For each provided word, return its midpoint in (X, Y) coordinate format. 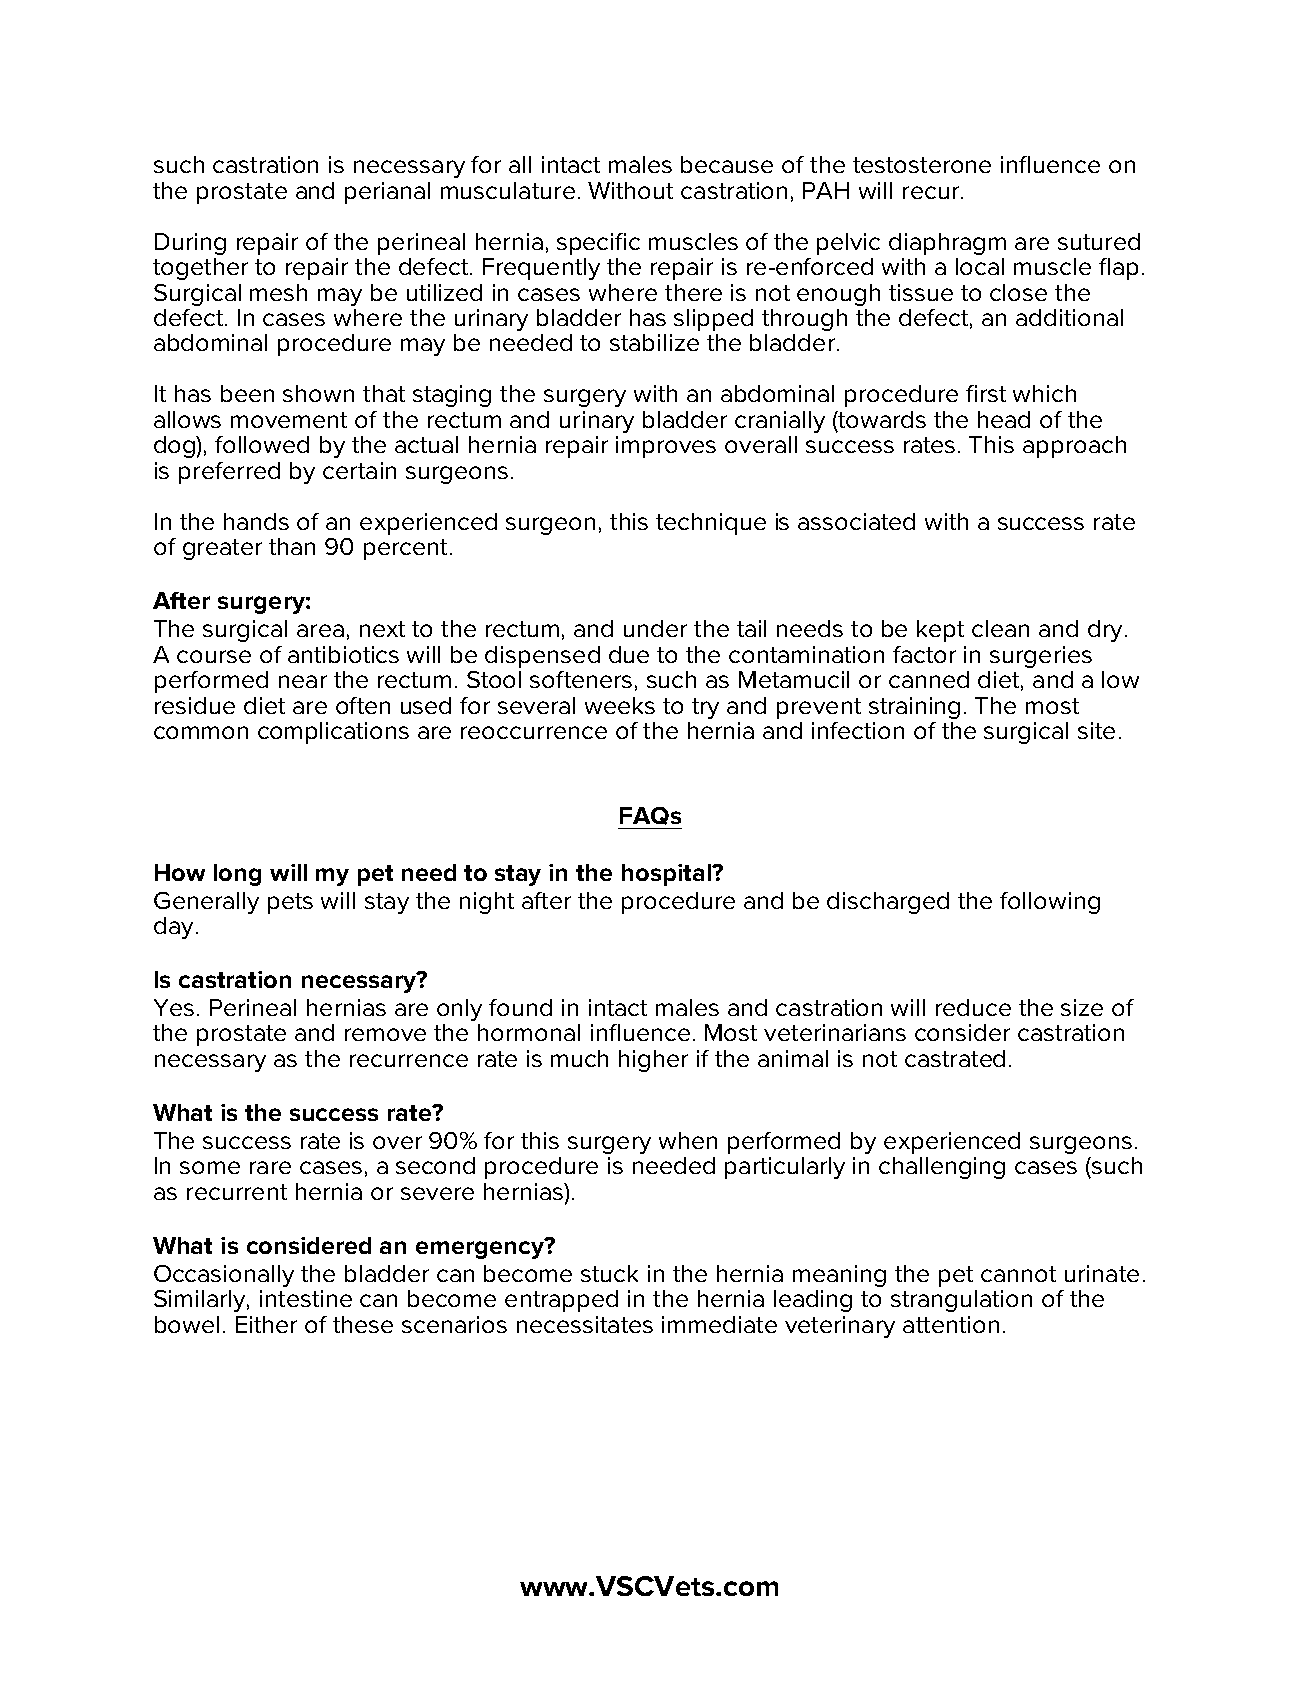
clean (1000, 628)
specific (598, 244)
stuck (609, 1273)
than (292, 546)
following (1050, 903)
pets (290, 903)
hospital (667, 875)
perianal (387, 193)
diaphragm (947, 244)
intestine (306, 1298)
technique (711, 524)
